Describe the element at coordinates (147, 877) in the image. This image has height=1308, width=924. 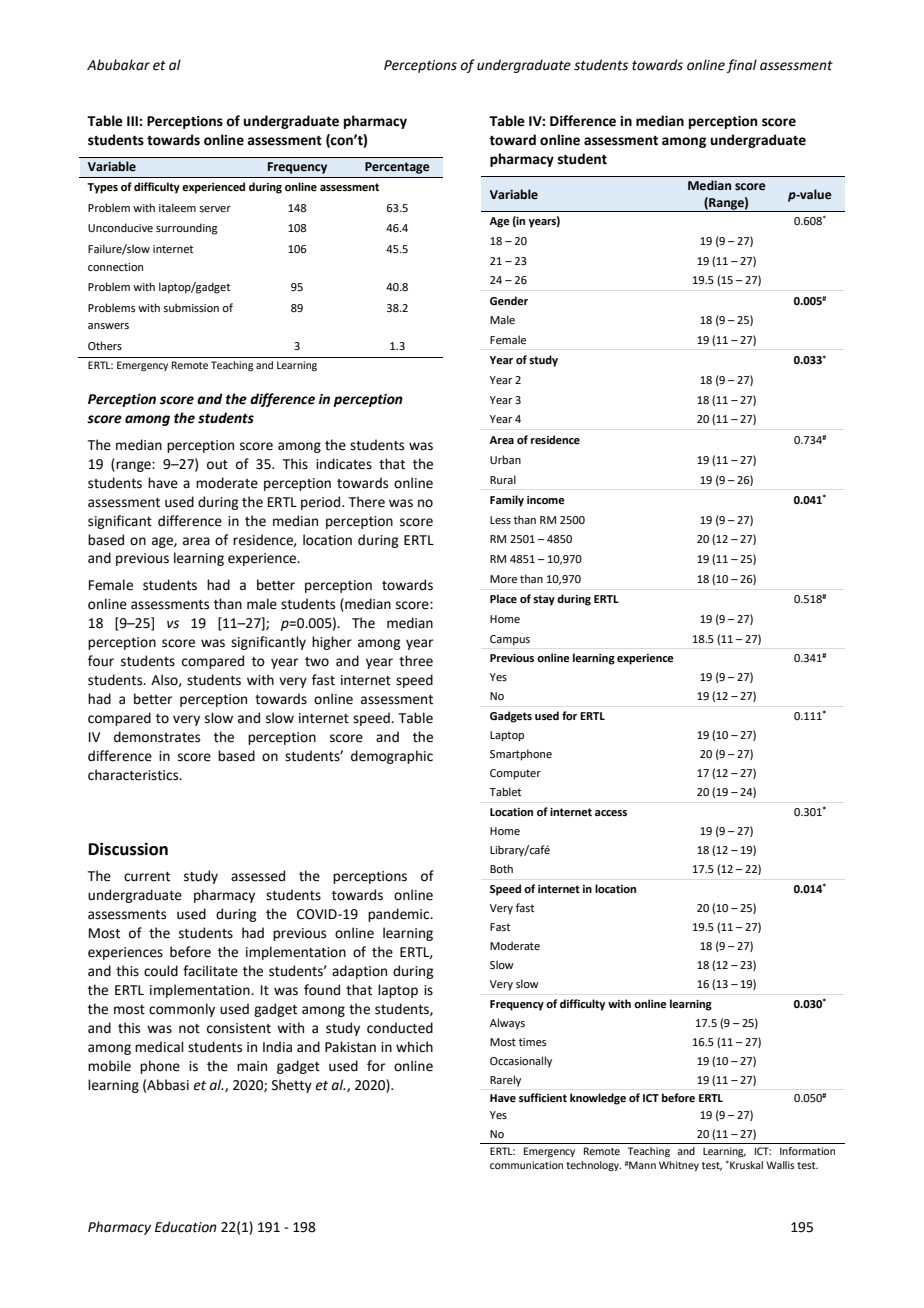
I see `current` at that location.
